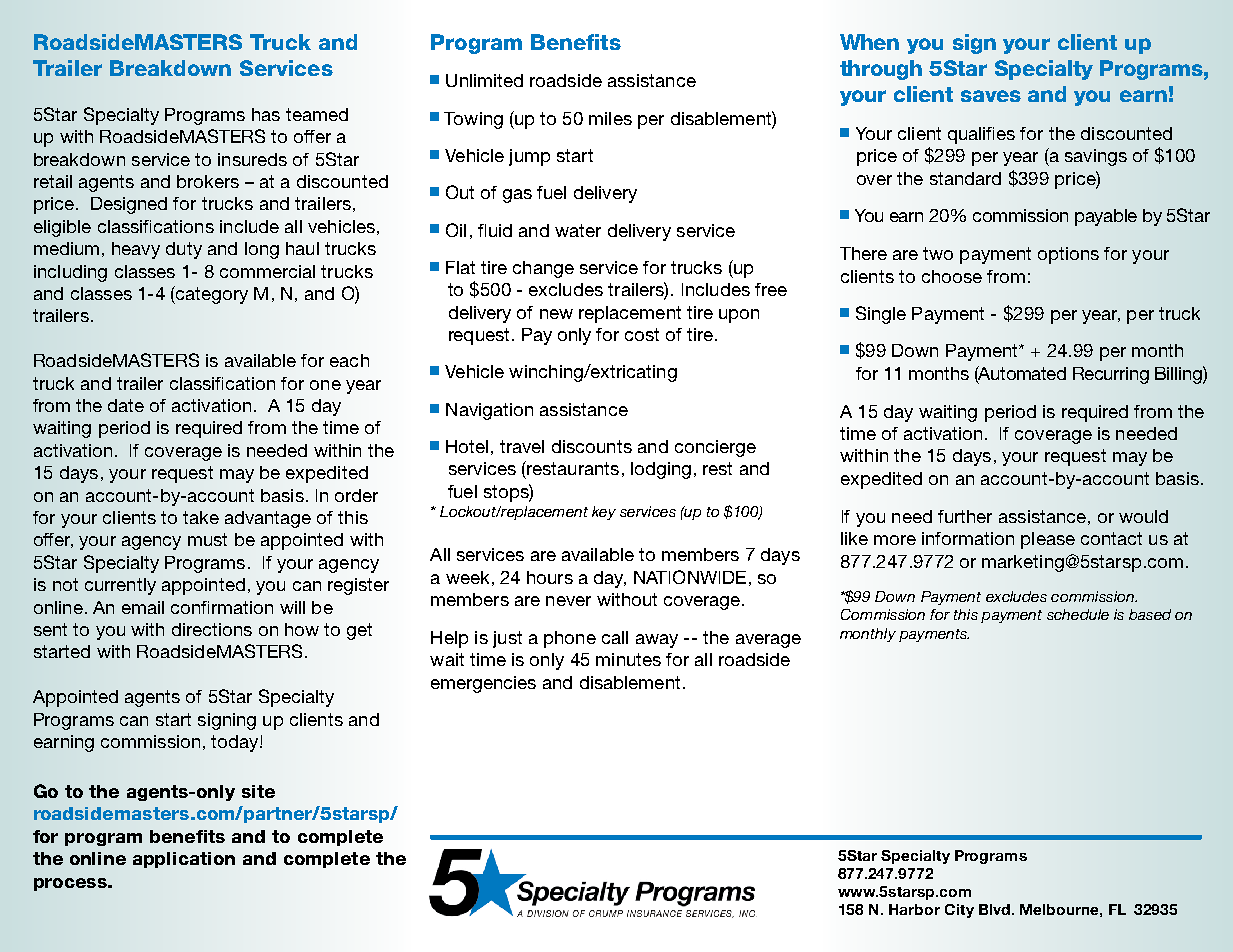 This page has width=1233, height=952. I want to click on take, so click(201, 517).
